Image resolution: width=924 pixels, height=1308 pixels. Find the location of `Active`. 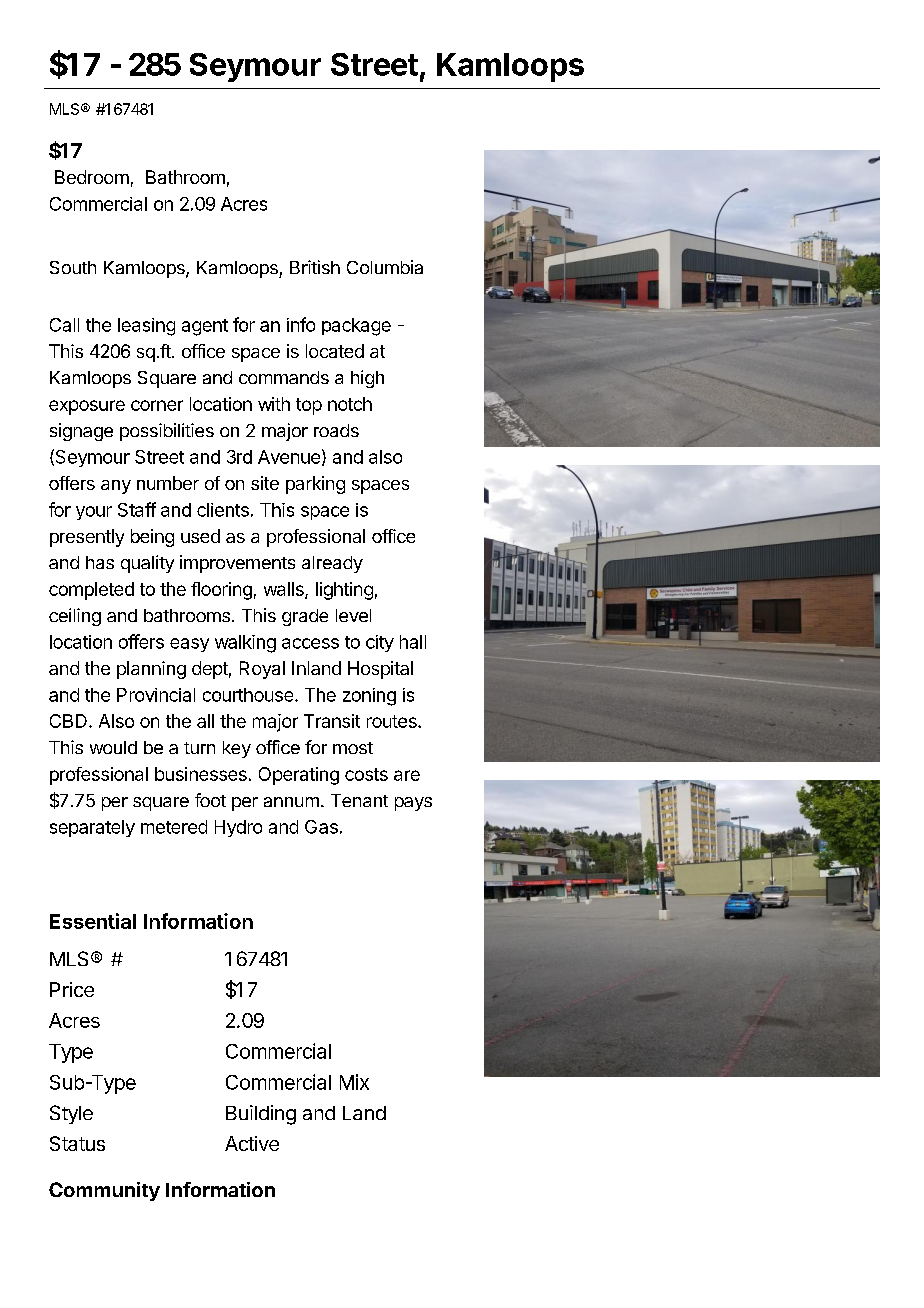

Active is located at coordinates (252, 1143).
